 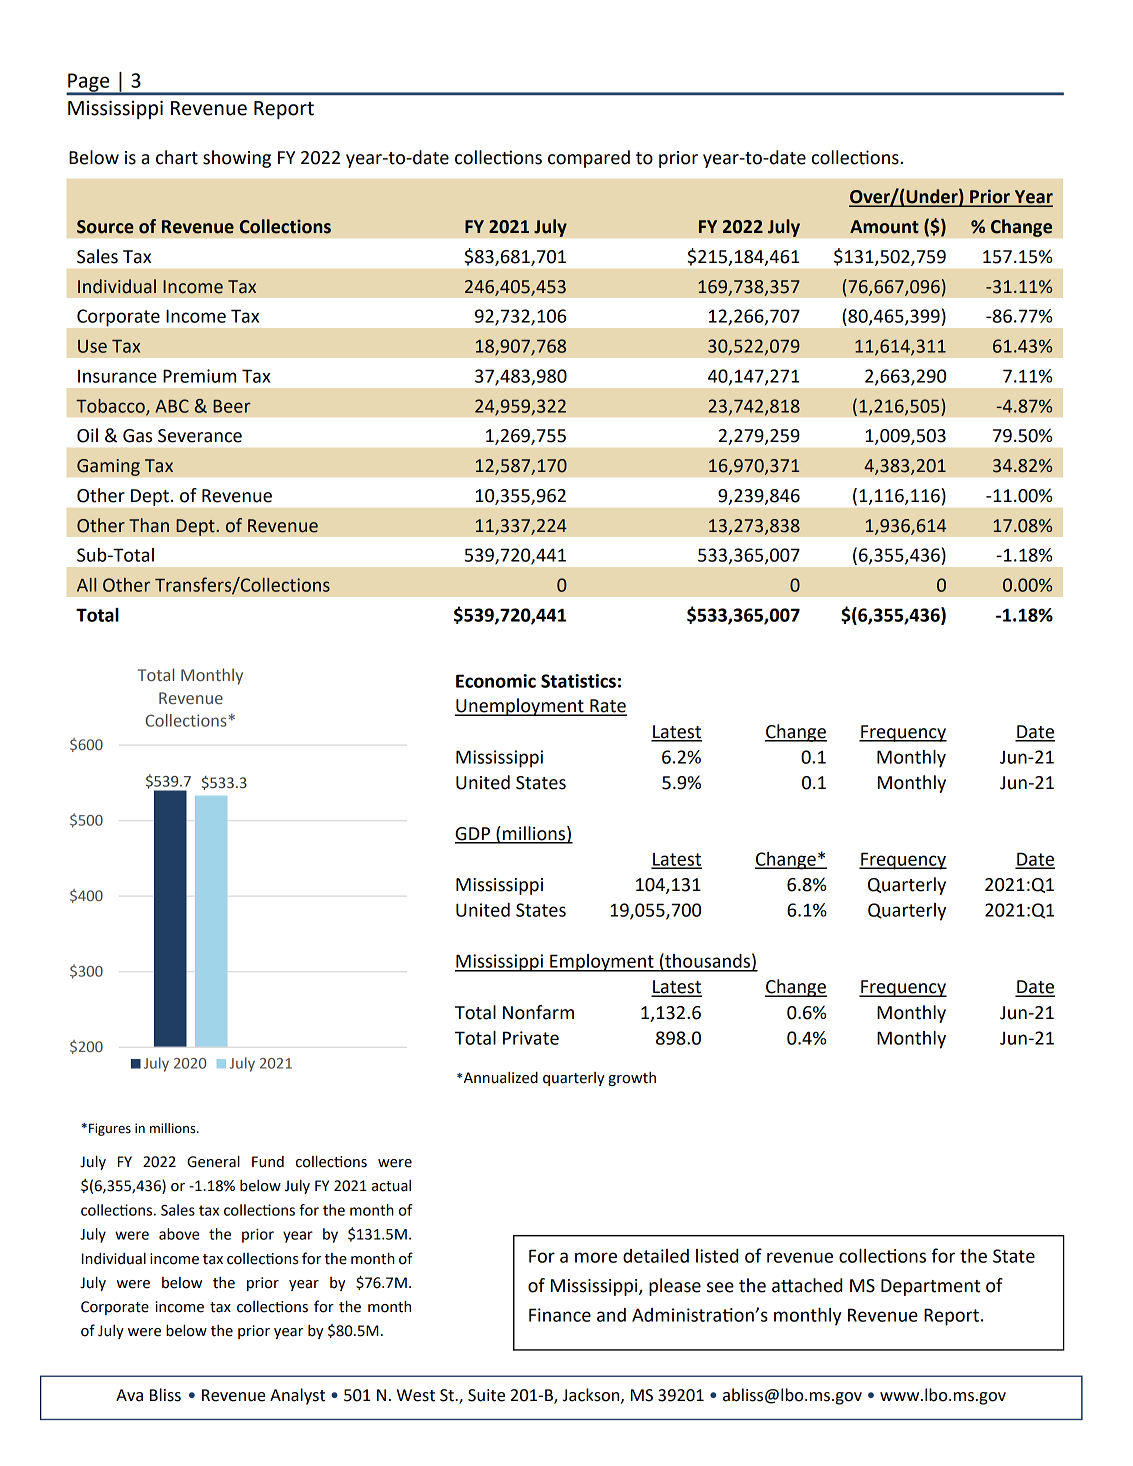 What do you see at coordinates (632, 1079) in the screenshot?
I see `growth` at bounding box center [632, 1079].
